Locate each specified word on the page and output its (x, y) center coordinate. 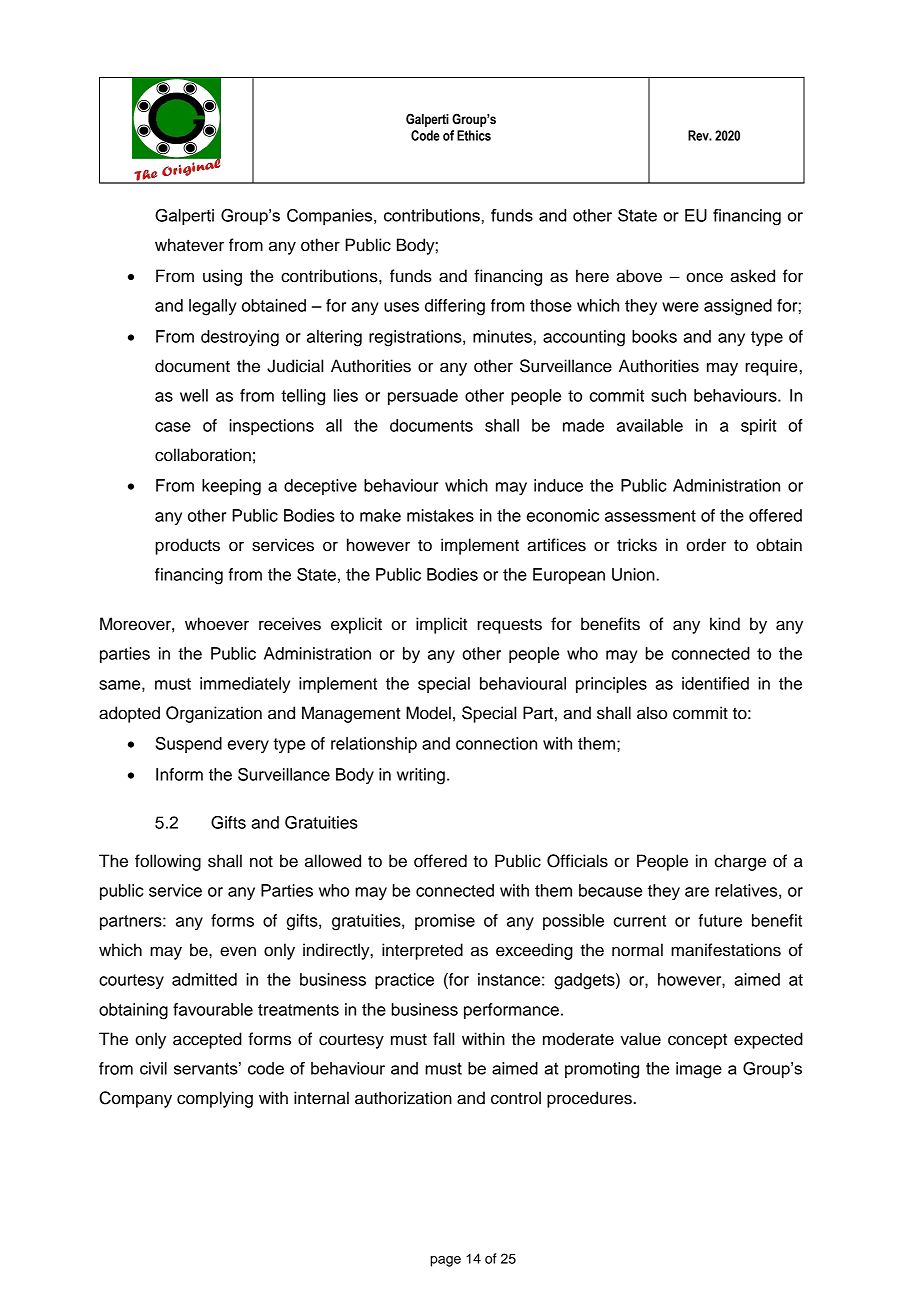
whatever (189, 245)
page (445, 1261)
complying (215, 1099)
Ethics (474, 135)
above (639, 276)
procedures (590, 1099)
